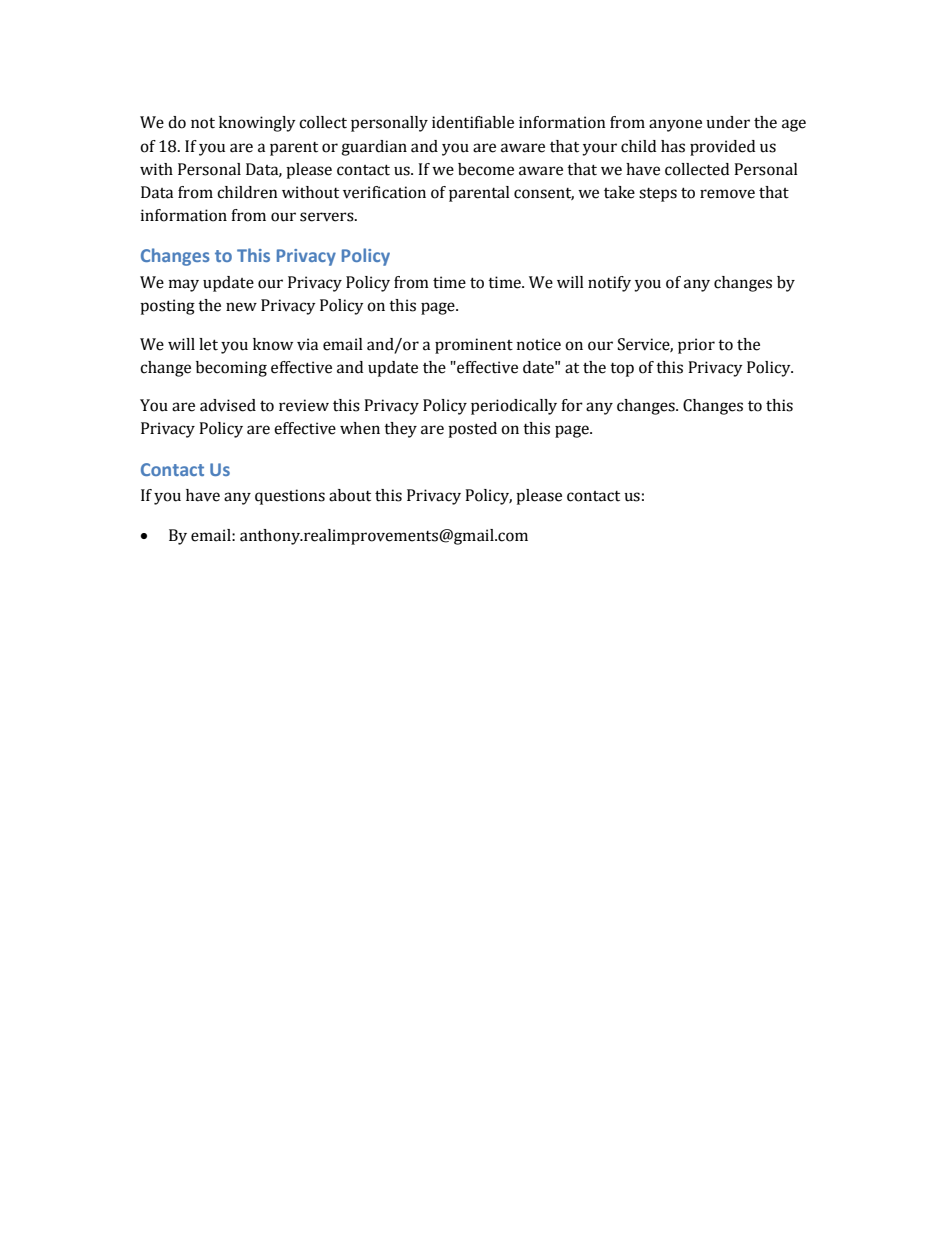  I want to click on notify, so click(609, 284).
